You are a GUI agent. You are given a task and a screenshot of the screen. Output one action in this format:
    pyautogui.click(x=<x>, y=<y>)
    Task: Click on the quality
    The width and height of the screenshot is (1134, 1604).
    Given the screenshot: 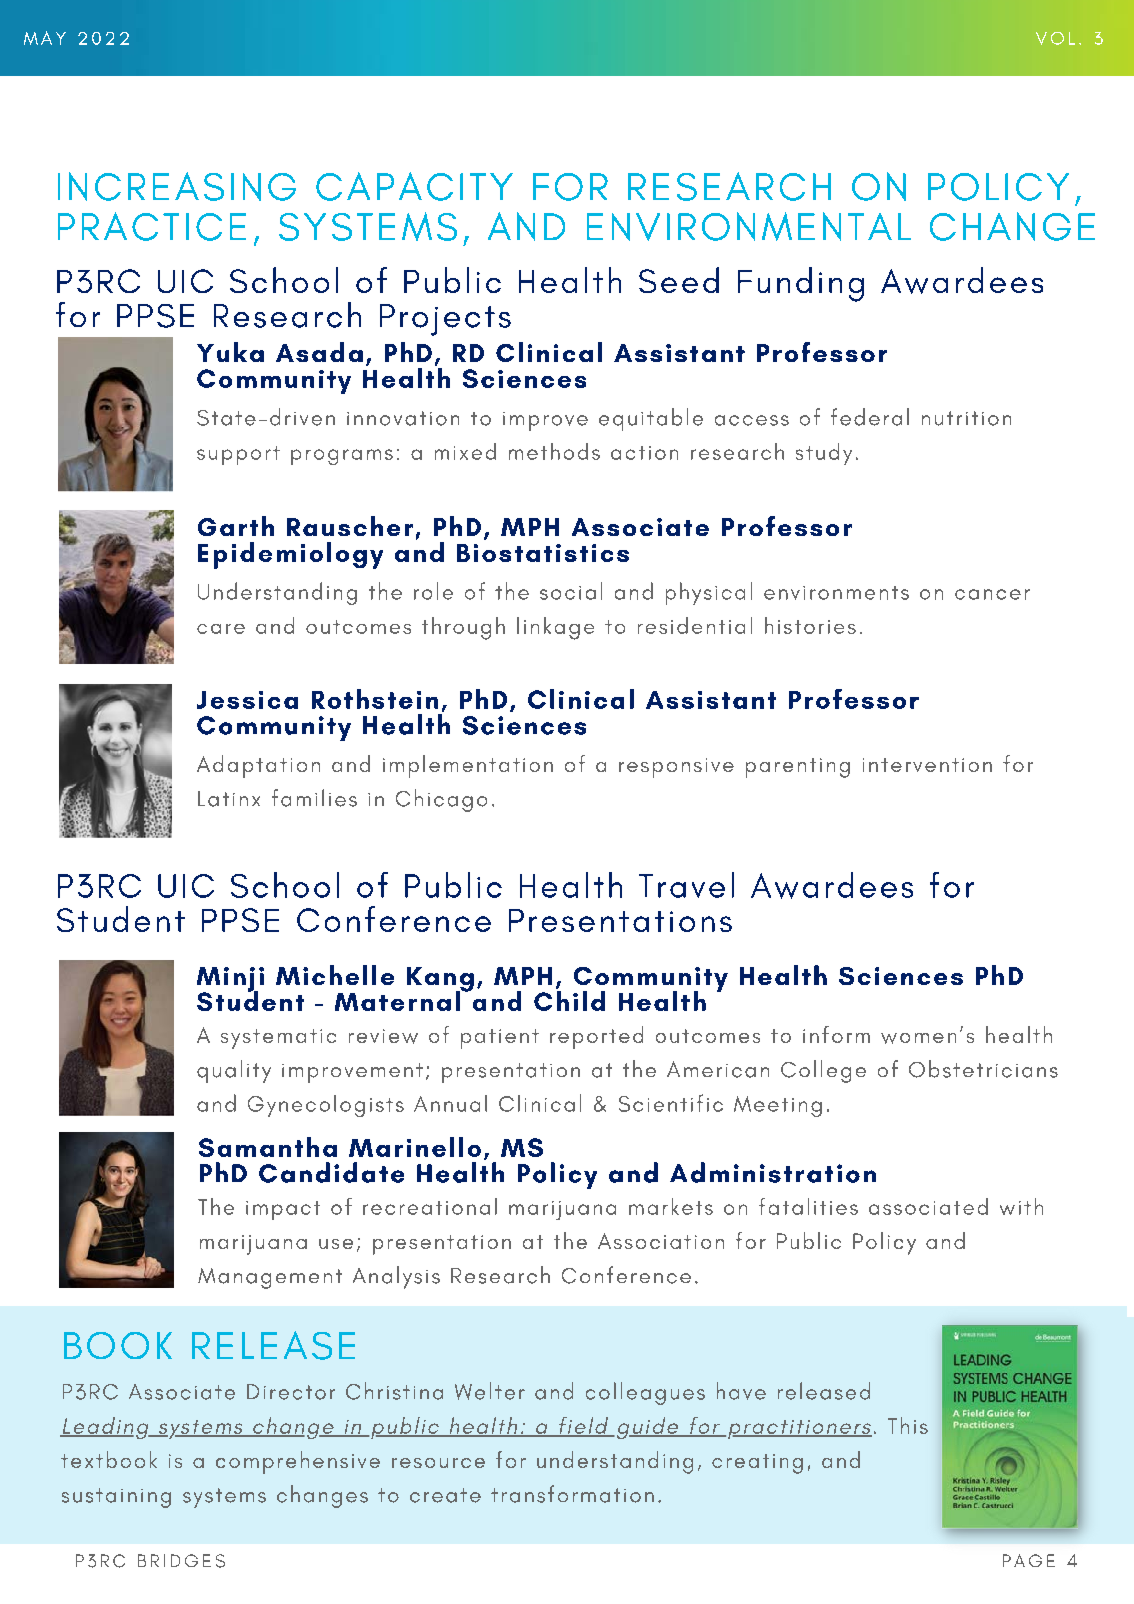 What is the action you would take?
    pyautogui.click(x=234, y=1071)
